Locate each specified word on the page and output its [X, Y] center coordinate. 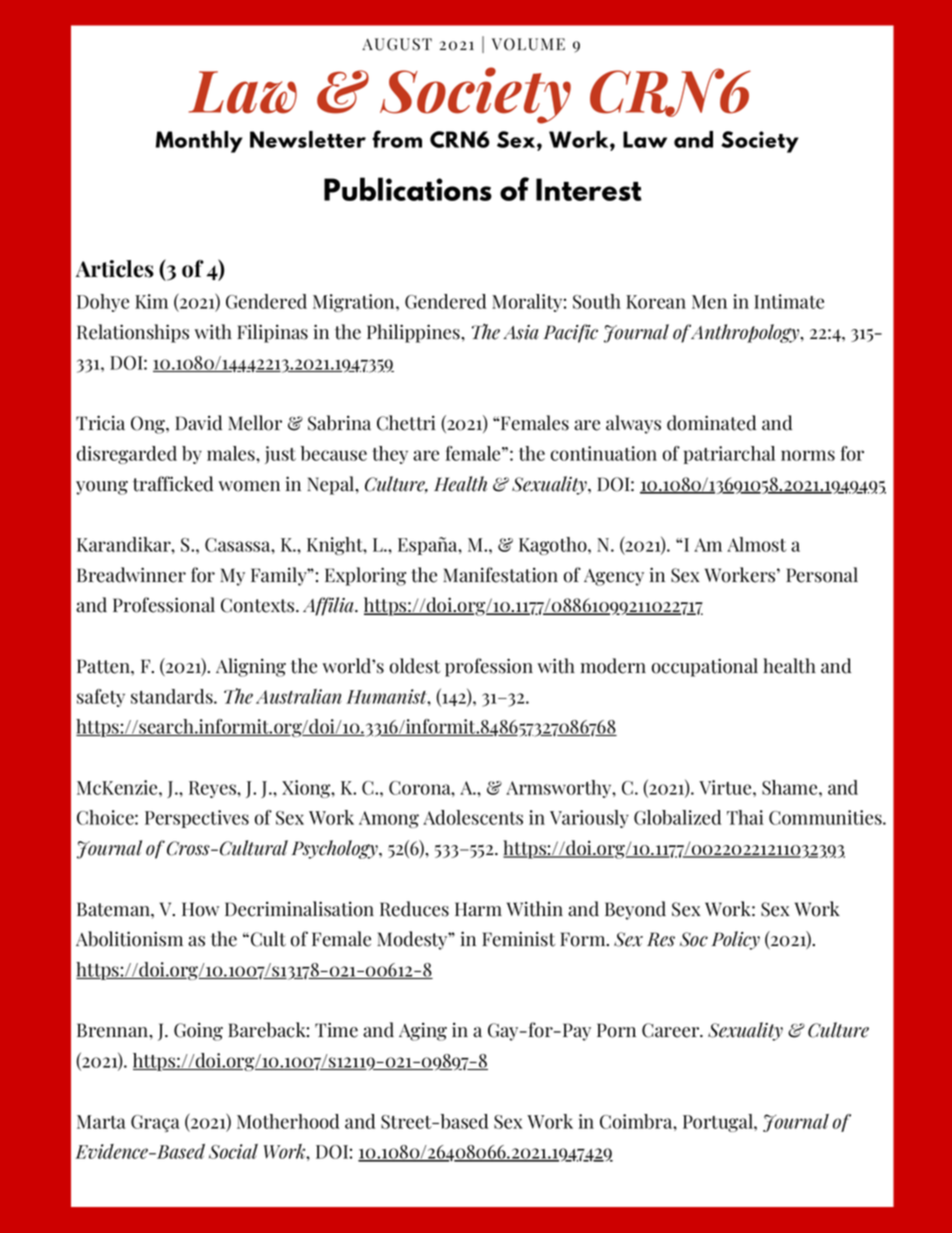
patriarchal [729, 455]
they [390, 455]
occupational [705, 667]
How [200, 909]
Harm [478, 909]
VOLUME [528, 44]
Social [233, 1151]
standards [173, 696]
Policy [735, 940]
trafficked [173, 484]
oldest [415, 666]
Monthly [199, 142]
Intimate [789, 301]
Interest [589, 189]
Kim [151, 301]
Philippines [414, 333]
